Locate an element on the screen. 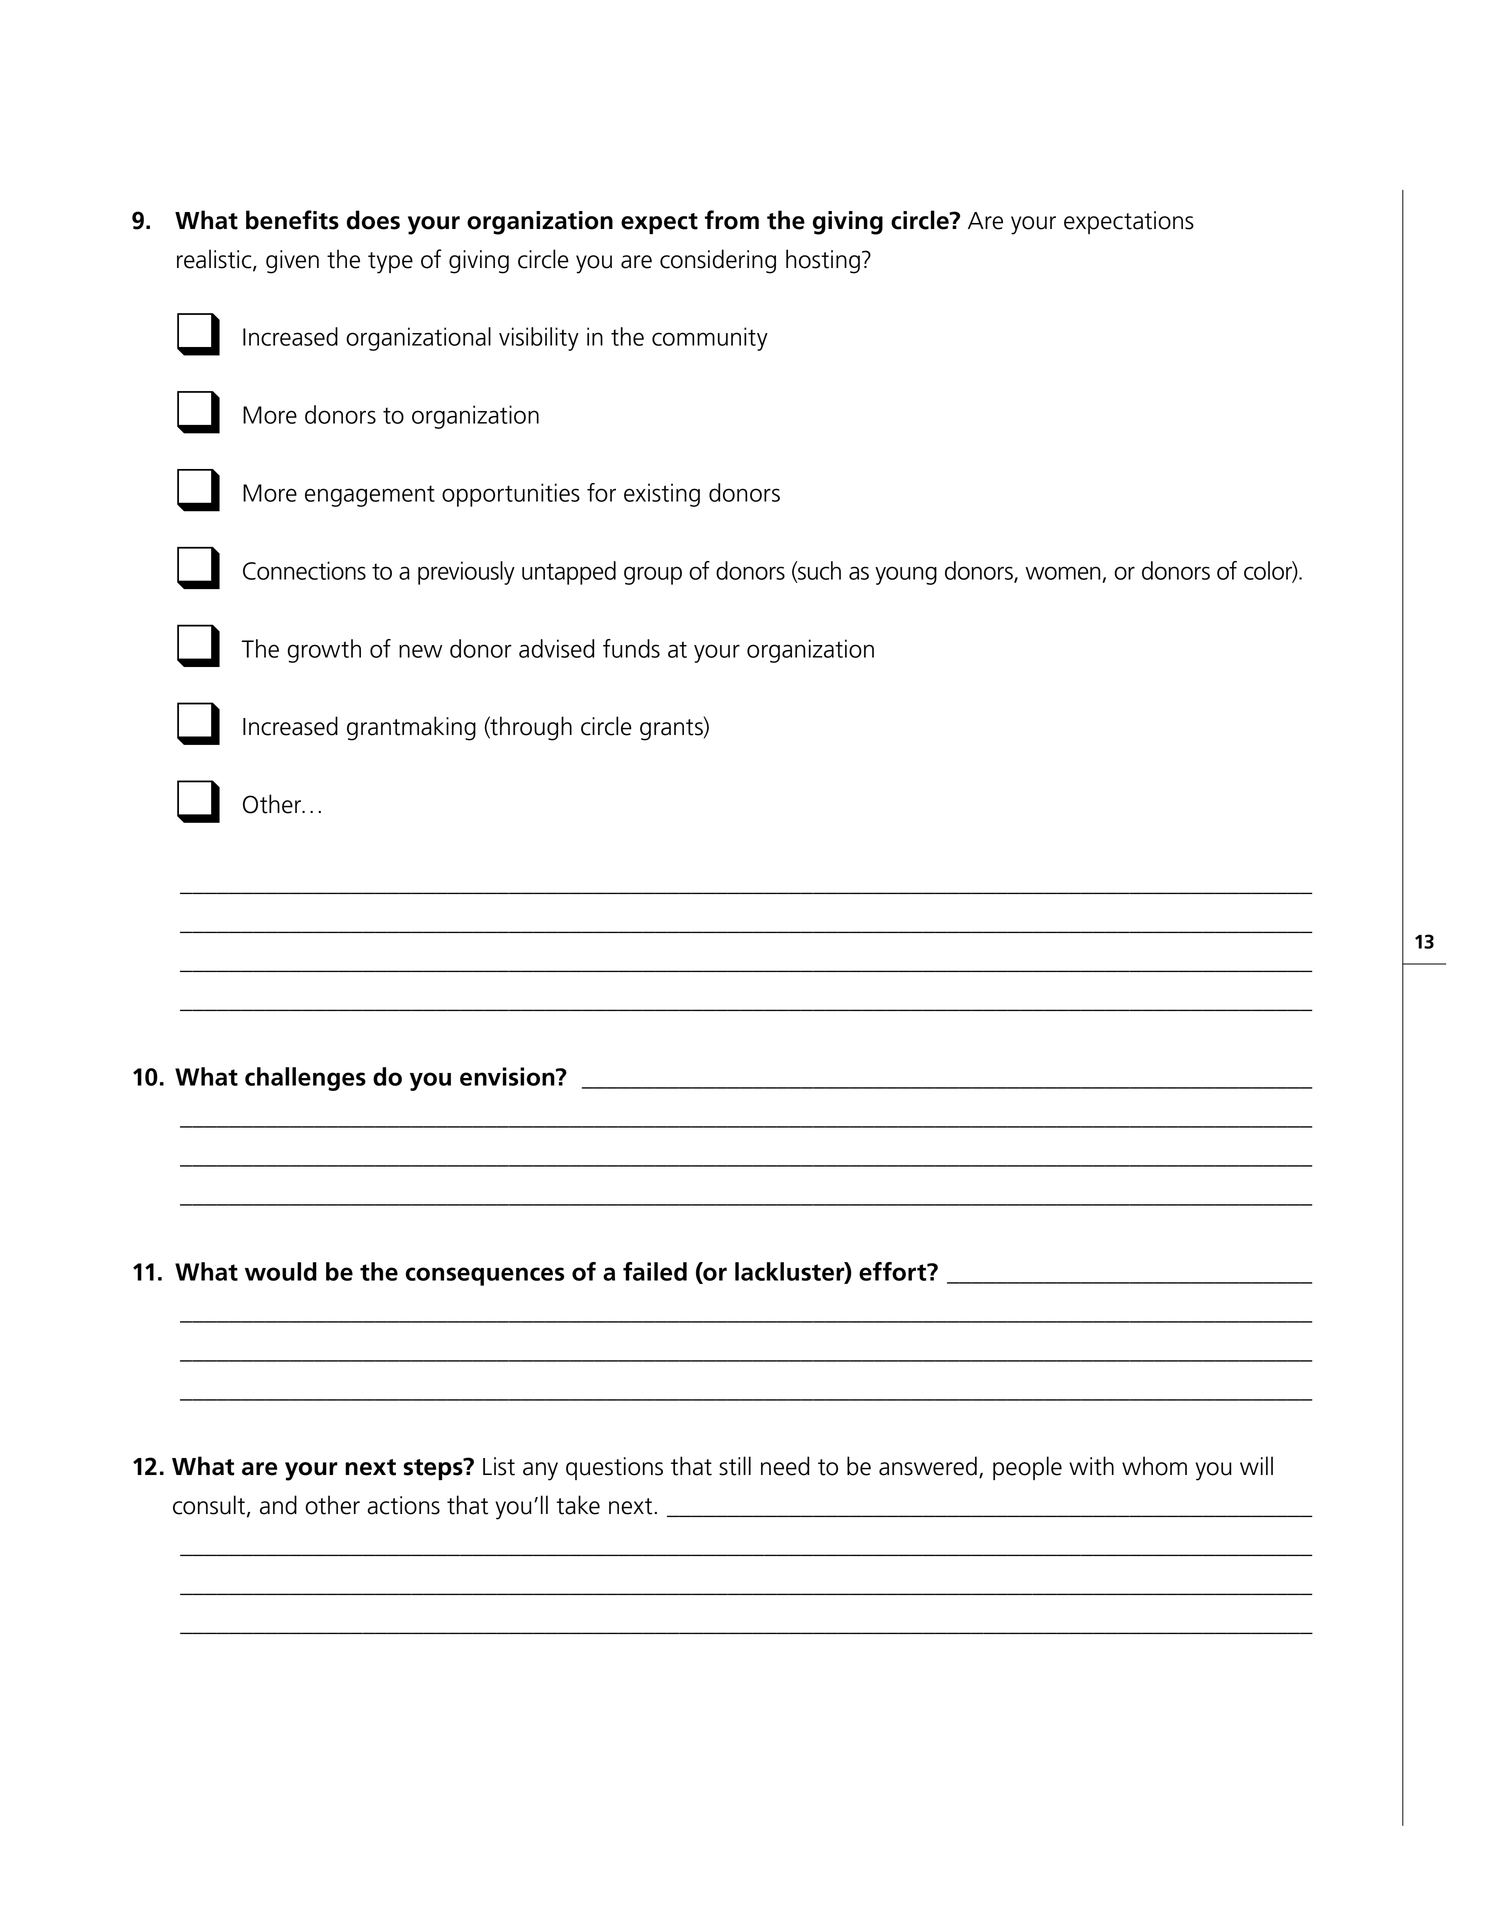 The height and width of the screenshot is (1928, 1490). type is located at coordinates (390, 263).
